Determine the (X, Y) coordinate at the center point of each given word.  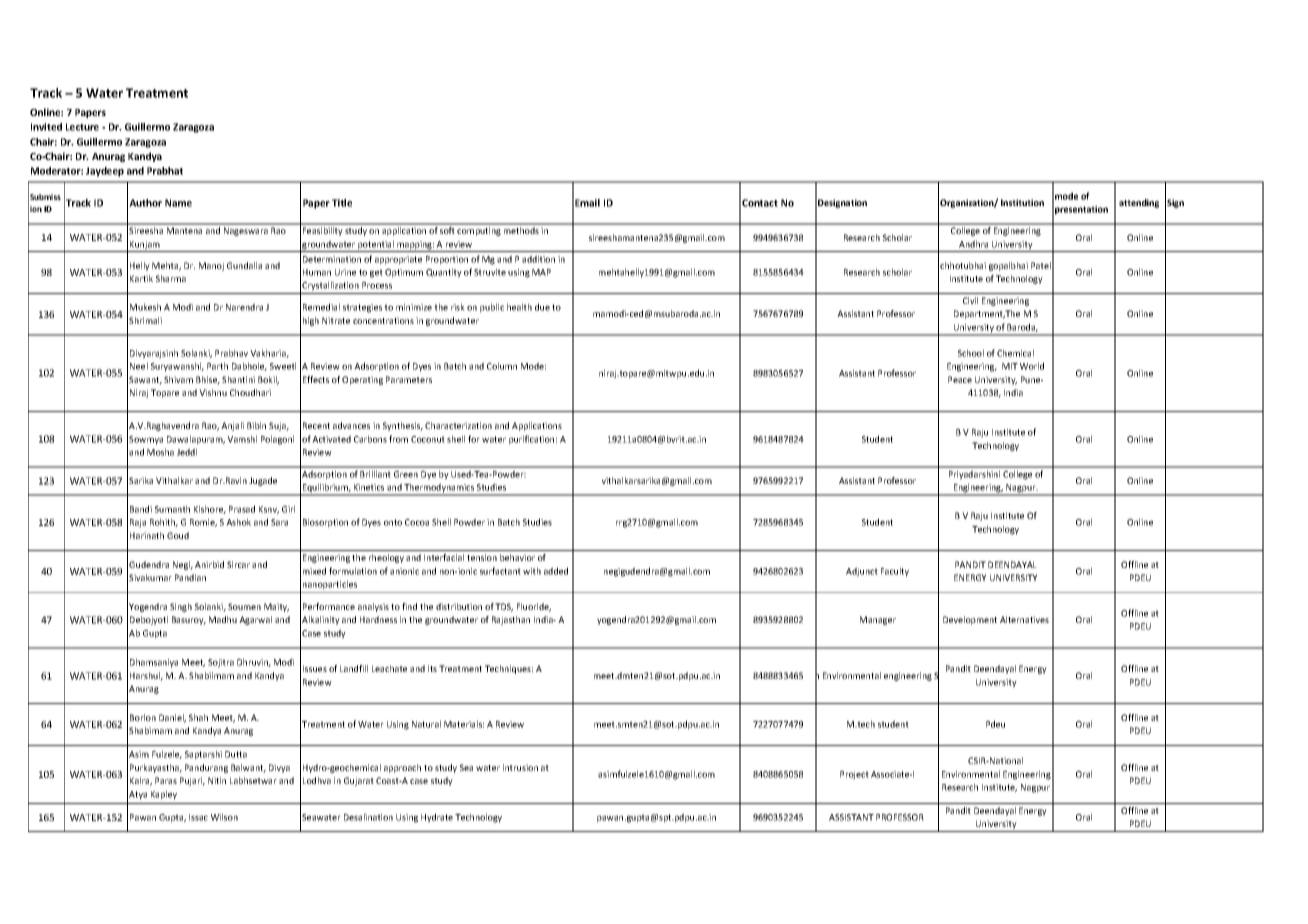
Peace (960, 379)
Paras (166, 780)
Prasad (242, 509)
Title (342, 203)
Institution (1022, 202)
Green (406, 474)
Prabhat (165, 171)
